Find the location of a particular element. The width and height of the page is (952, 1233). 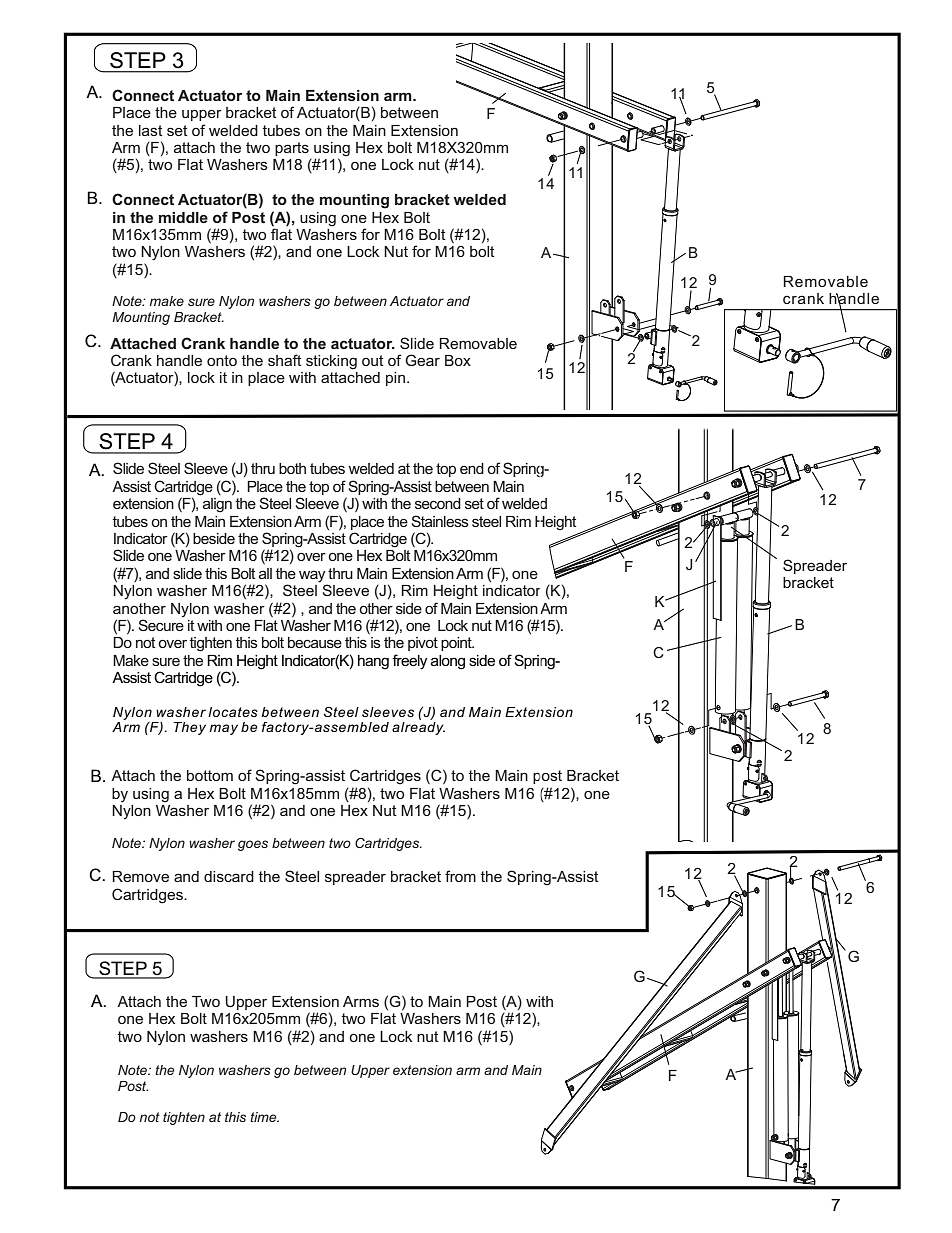

align is located at coordinates (217, 505).
